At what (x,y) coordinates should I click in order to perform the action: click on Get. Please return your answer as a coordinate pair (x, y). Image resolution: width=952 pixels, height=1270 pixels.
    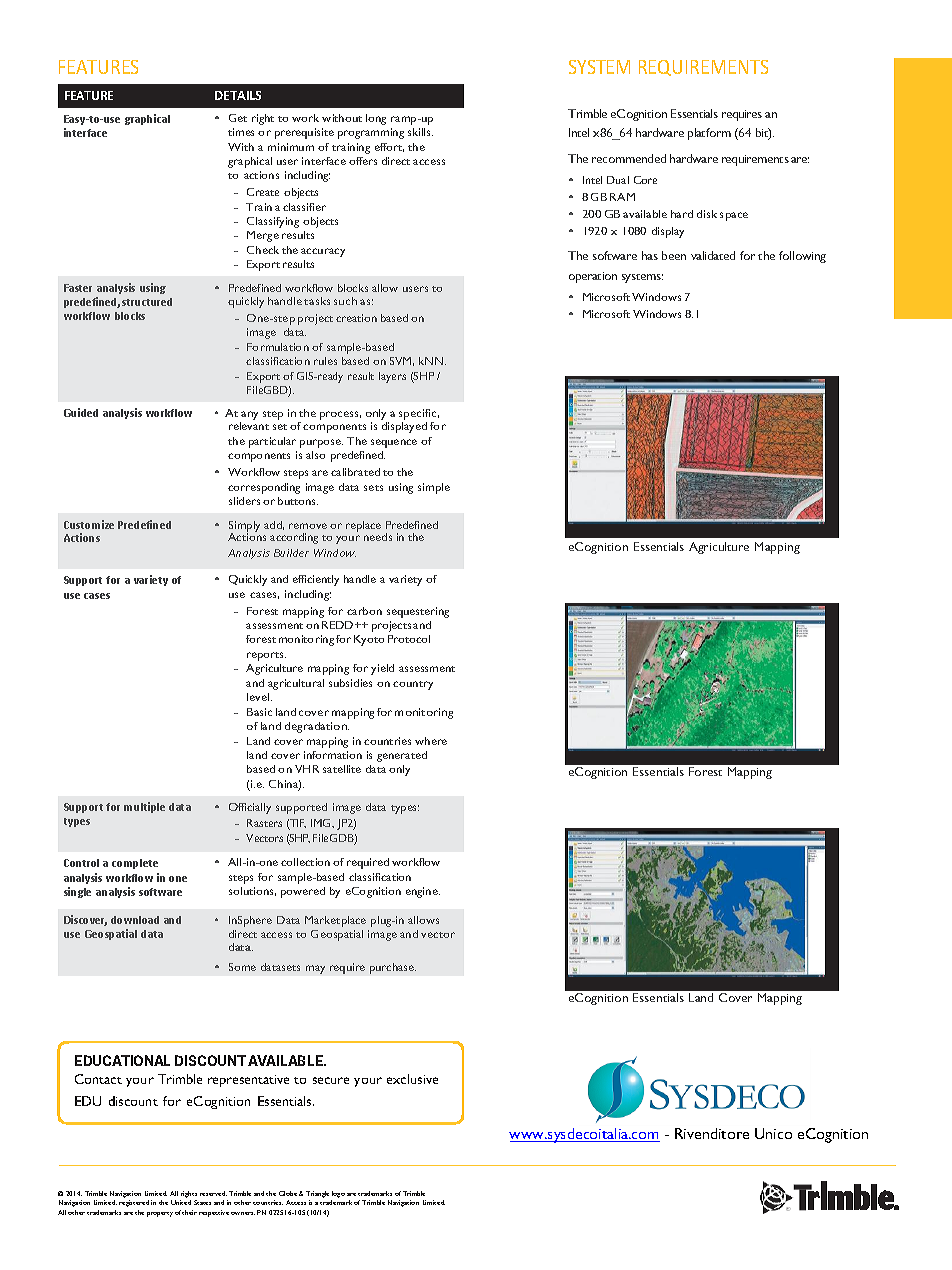
    Looking at the image, I should click on (238, 118).
